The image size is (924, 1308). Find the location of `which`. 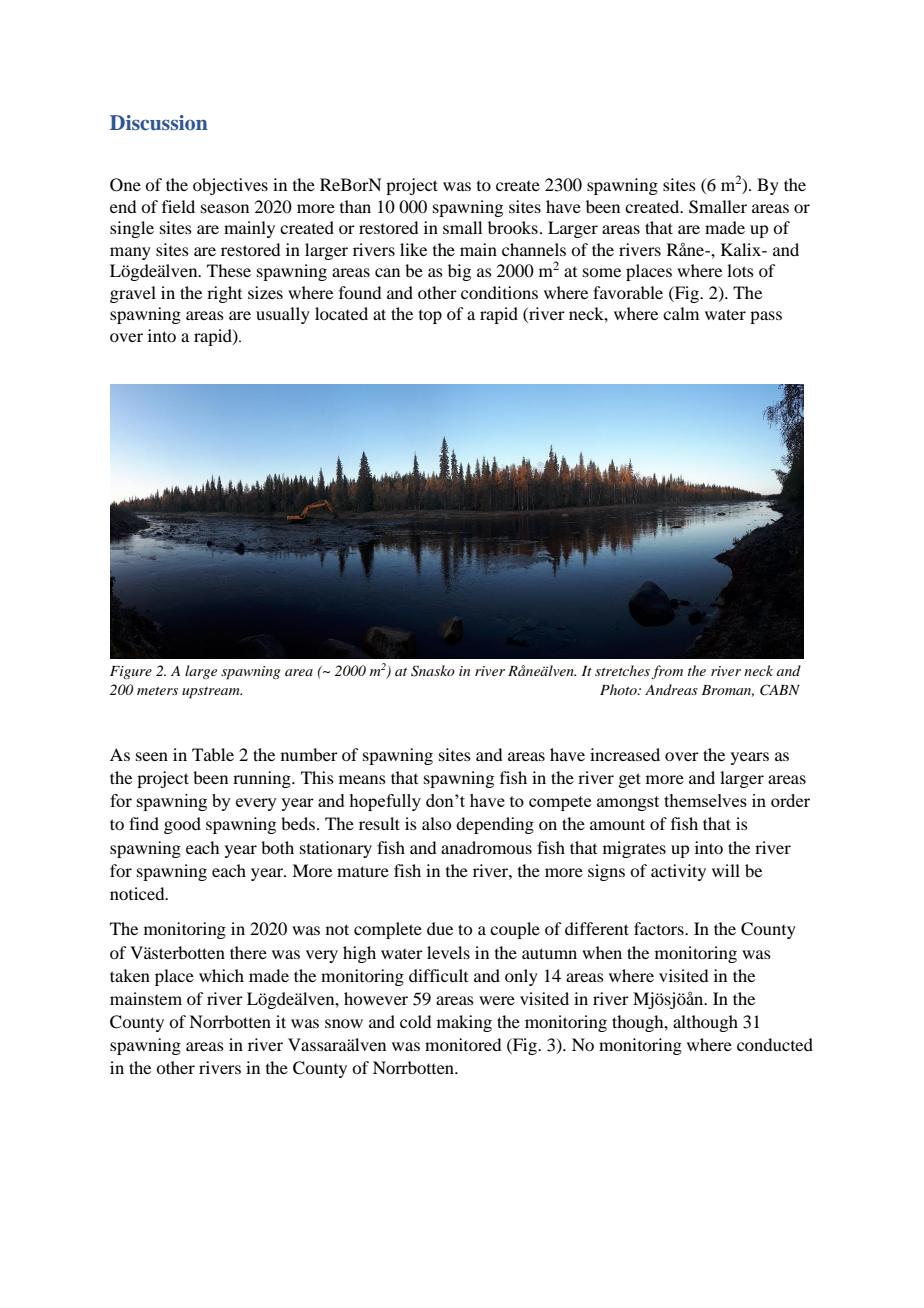

which is located at coordinates (221, 975).
